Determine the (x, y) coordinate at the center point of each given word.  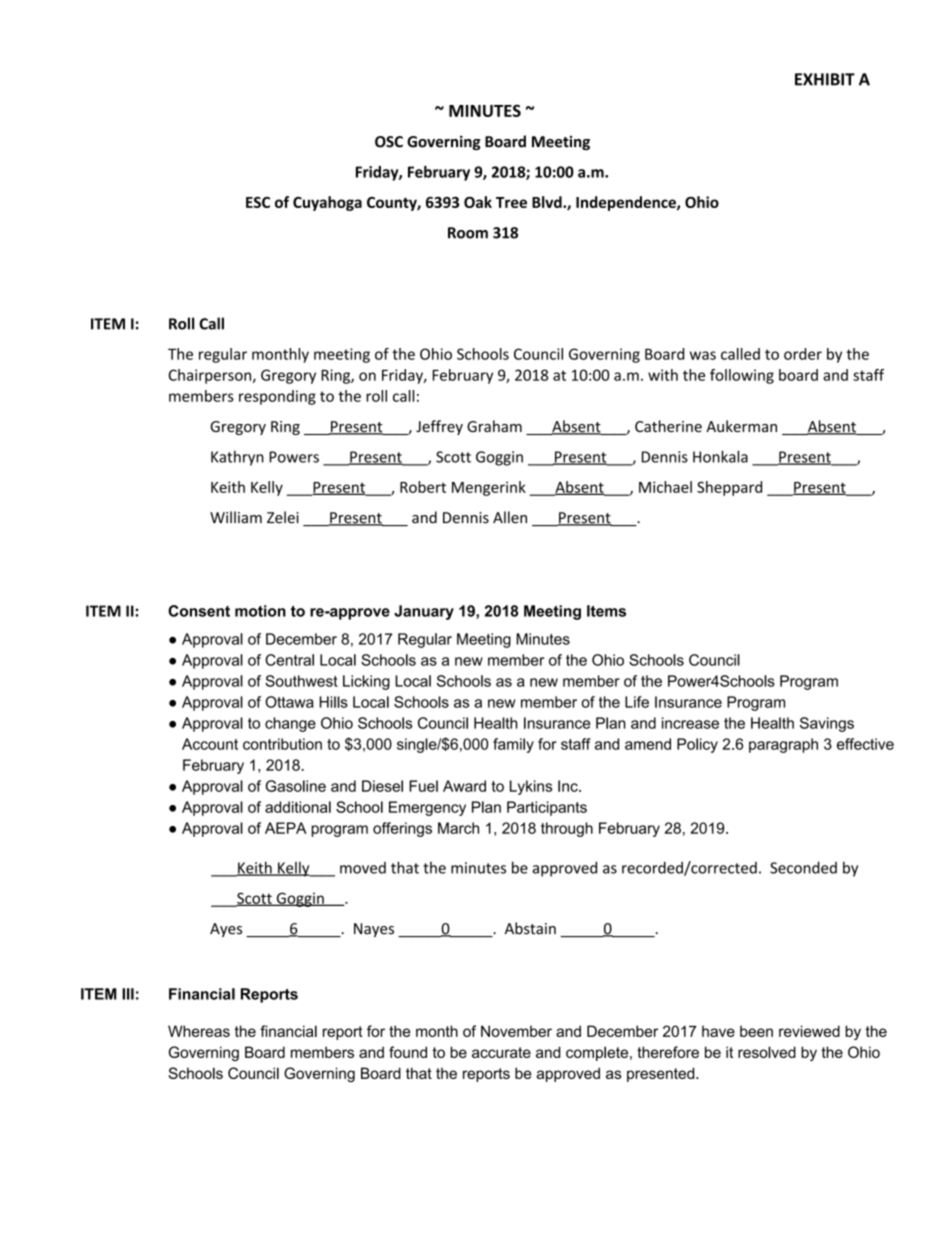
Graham (494, 426)
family (513, 745)
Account (210, 744)
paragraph (783, 745)
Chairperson (211, 376)
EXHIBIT (825, 79)
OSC (389, 142)
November (516, 1031)
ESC (258, 202)
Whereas (199, 1031)
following (742, 376)
